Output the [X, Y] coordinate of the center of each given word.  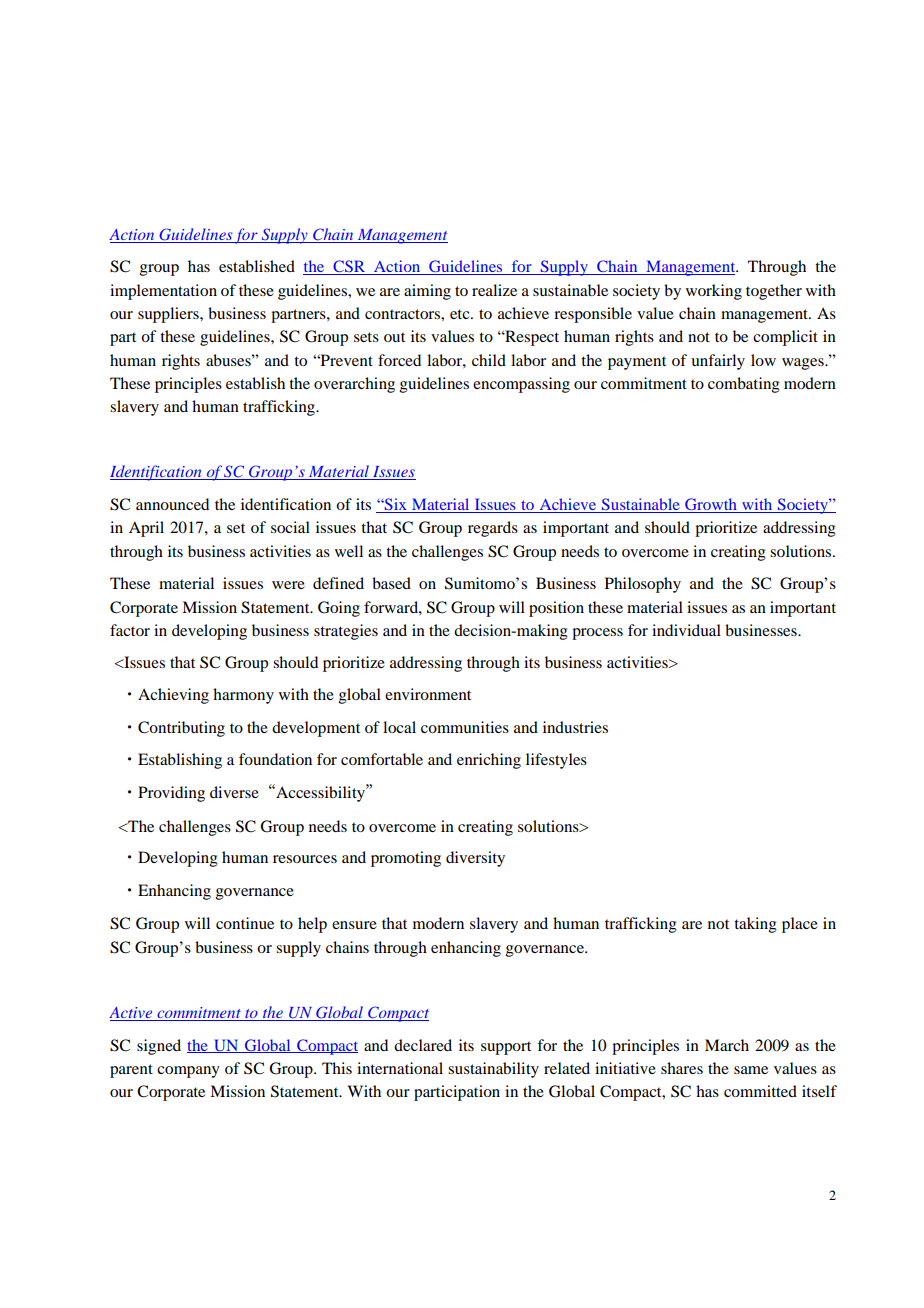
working [714, 292]
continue [245, 923]
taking [755, 925]
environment [428, 694]
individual [686, 630]
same [751, 1070]
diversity [475, 859]
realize [494, 290]
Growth [711, 505]
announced [172, 504]
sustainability [493, 1070]
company [188, 1072]
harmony [243, 696]
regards [493, 529]
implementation [163, 292]
